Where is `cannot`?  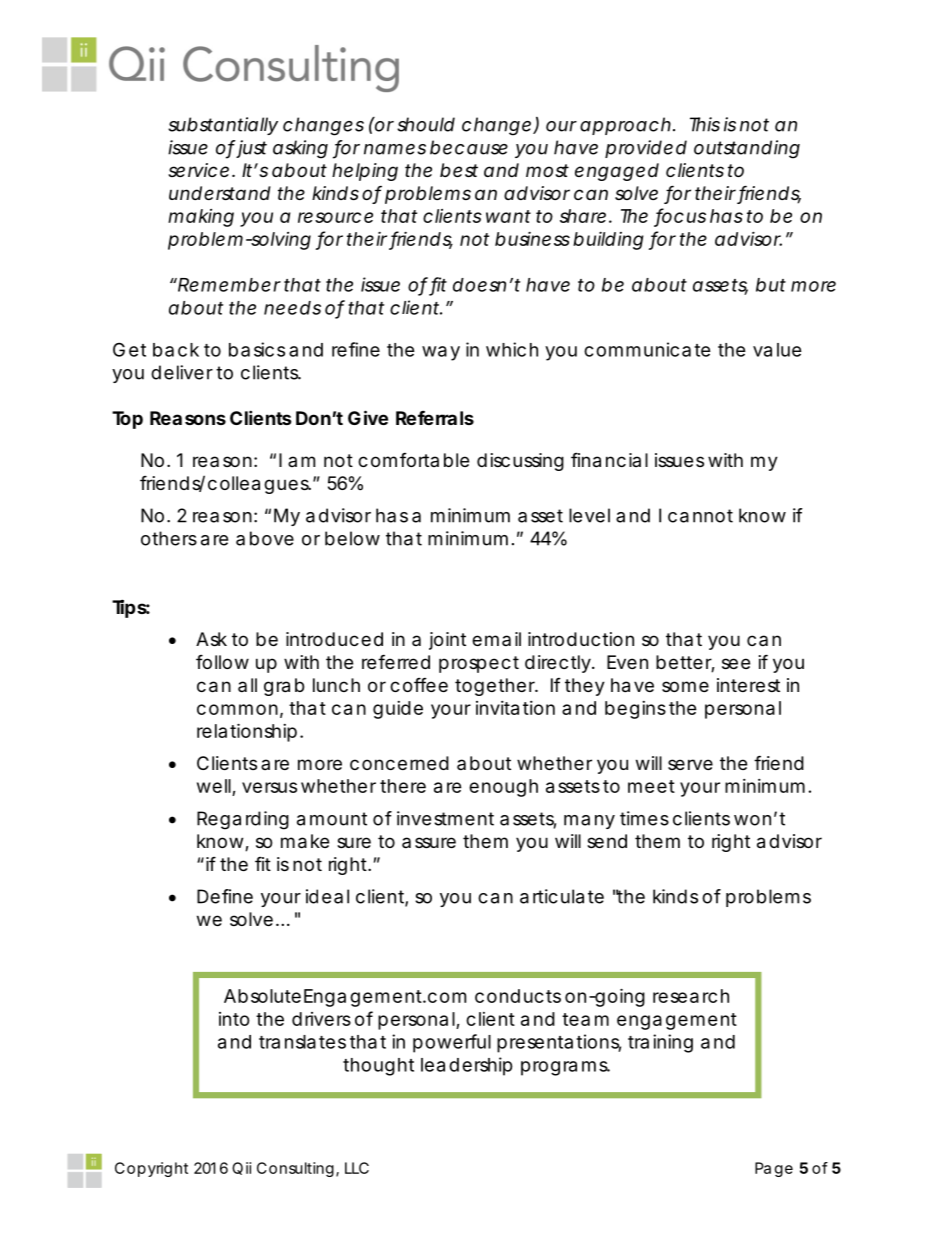 cannot is located at coordinates (700, 516).
